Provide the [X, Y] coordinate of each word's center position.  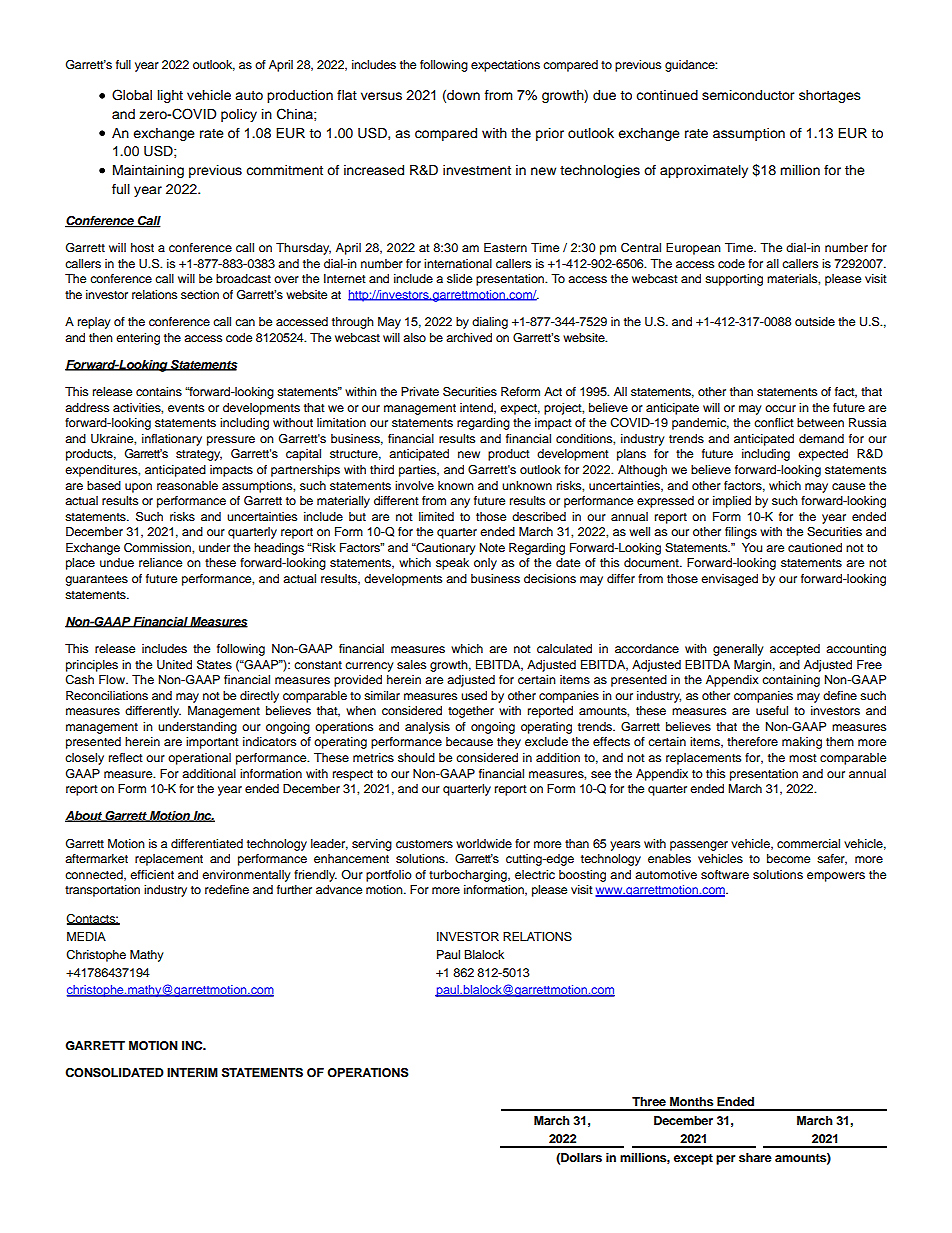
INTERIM [192, 1072]
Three [649, 1101]
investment [477, 170]
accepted [795, 650]
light [170, 96]
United [174, 665]
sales [411, 664]
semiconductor [748, 95]
